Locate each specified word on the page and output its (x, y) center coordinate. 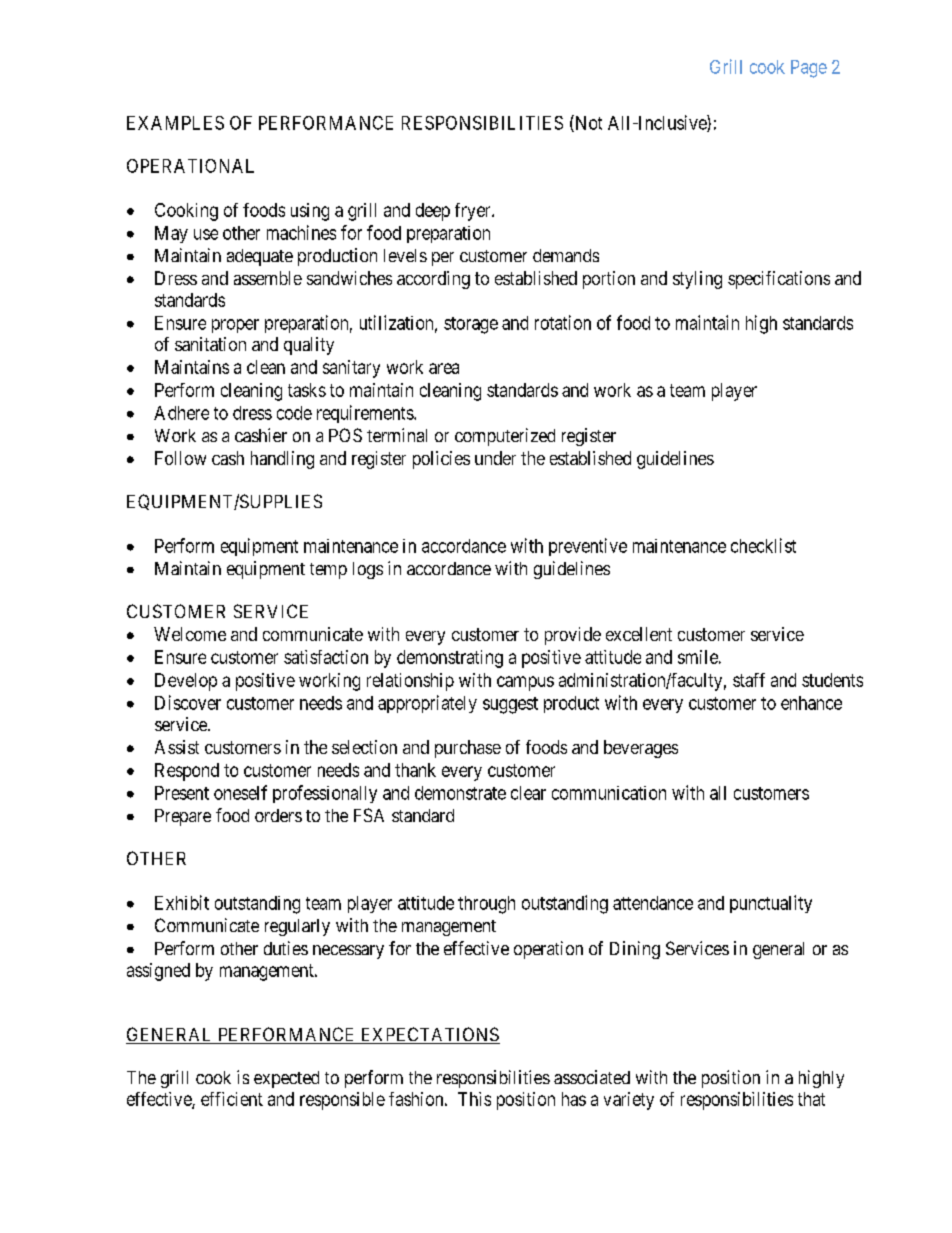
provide (573, 636)
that (811, 1099)
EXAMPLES (175, 123)
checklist (763, 545)
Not (587, 123)
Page (809, 69)
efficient (232, 1099)
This (474, 1099)
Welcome (190, 634)
